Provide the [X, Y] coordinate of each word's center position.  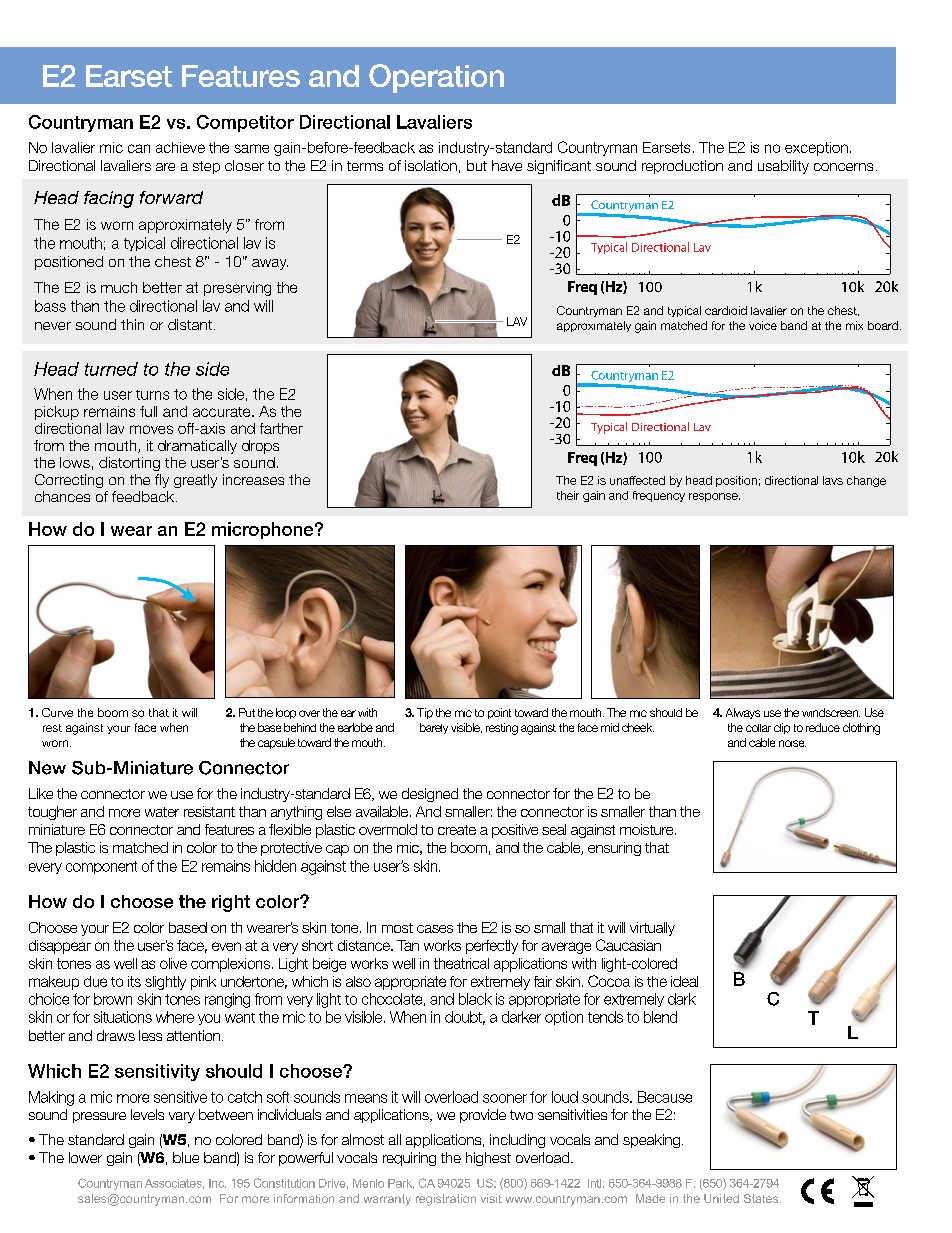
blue [186, 1157]
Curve [57, 712]
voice [763, 325]
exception [816, 149]
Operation [436, 78]
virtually [652, 929]
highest [488, 1159]
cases [435, 929]
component [101, 867]
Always [743, 713]
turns [152, 395]
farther [281, 428]
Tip [425, 713]
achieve [180, 147]
